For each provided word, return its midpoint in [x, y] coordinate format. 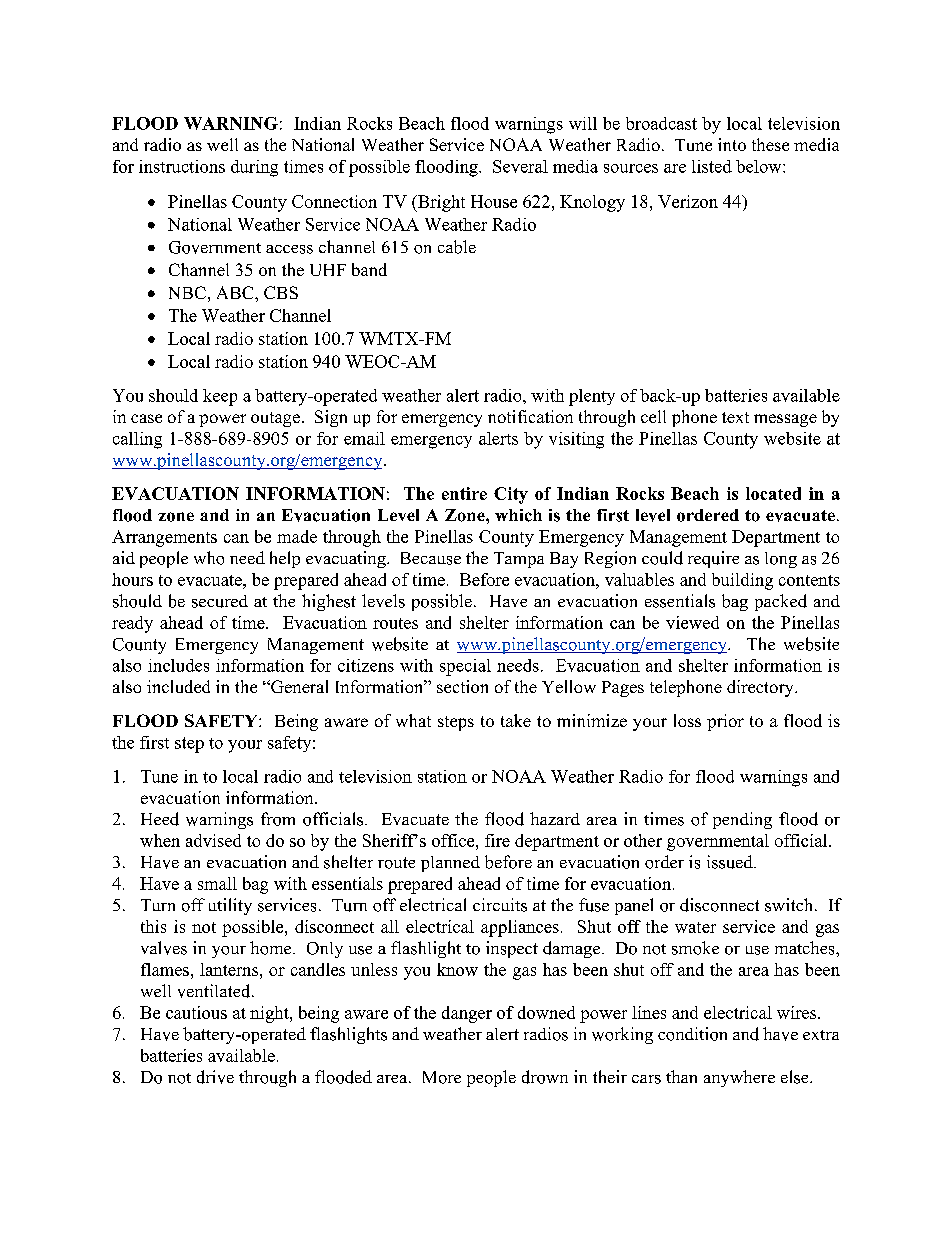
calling [137, 440]
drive [215, 1077]
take [516, 720]
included [178, 686]
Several [520, 166]
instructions [182, 166]
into [732, 144]
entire [464, 493]
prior [725, 722]
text [735, 417]
